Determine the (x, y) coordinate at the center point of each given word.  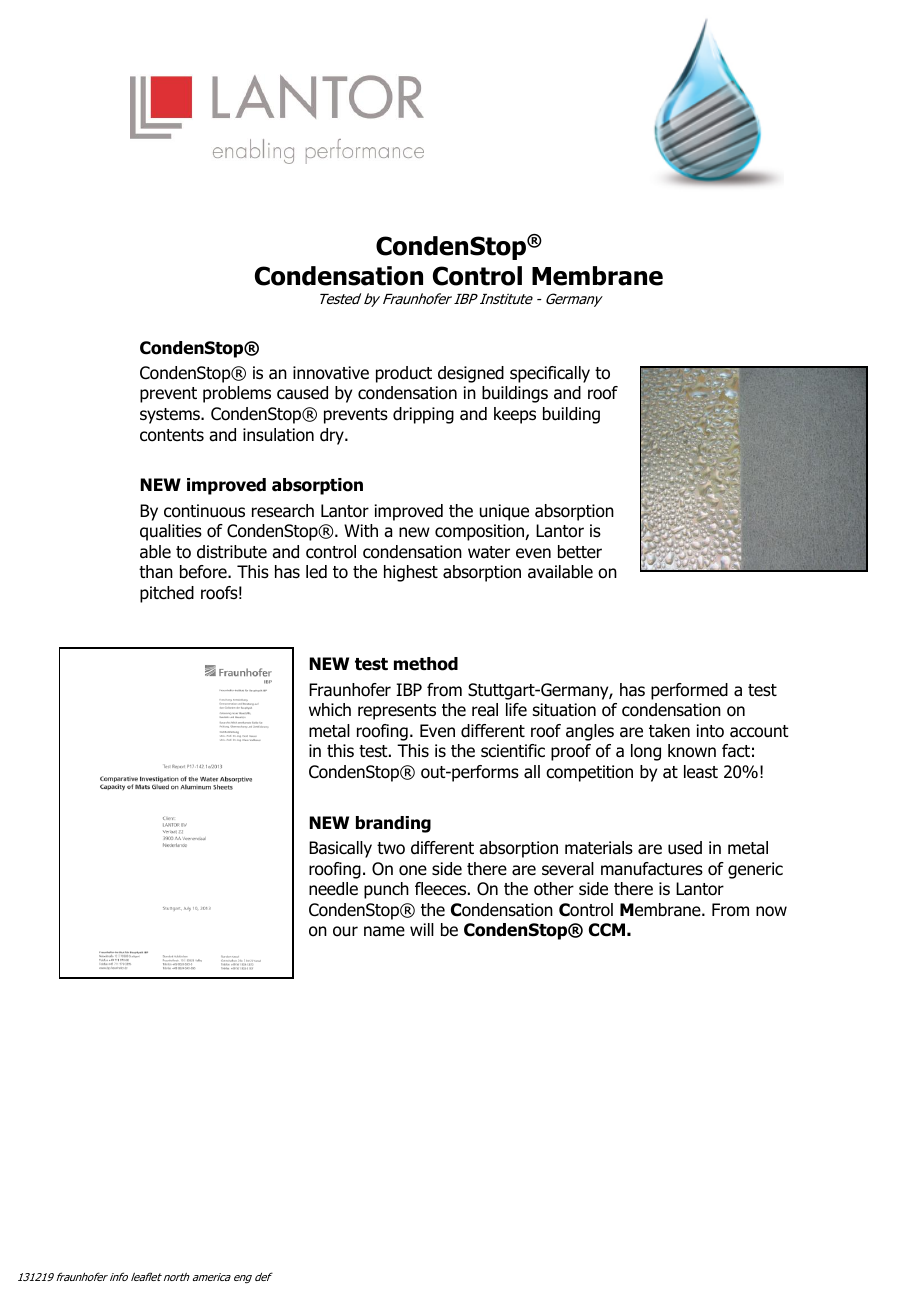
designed (471, 374)
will (422, 929)
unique (504, 512)
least (701, 772)
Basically (340, 849)
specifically (550, 374)
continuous (204, 511)
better (580, 552)
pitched (167, 594)
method (426, 664)
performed (689, 691)
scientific (513, 751)
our (345, 931)
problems (237, 394)
